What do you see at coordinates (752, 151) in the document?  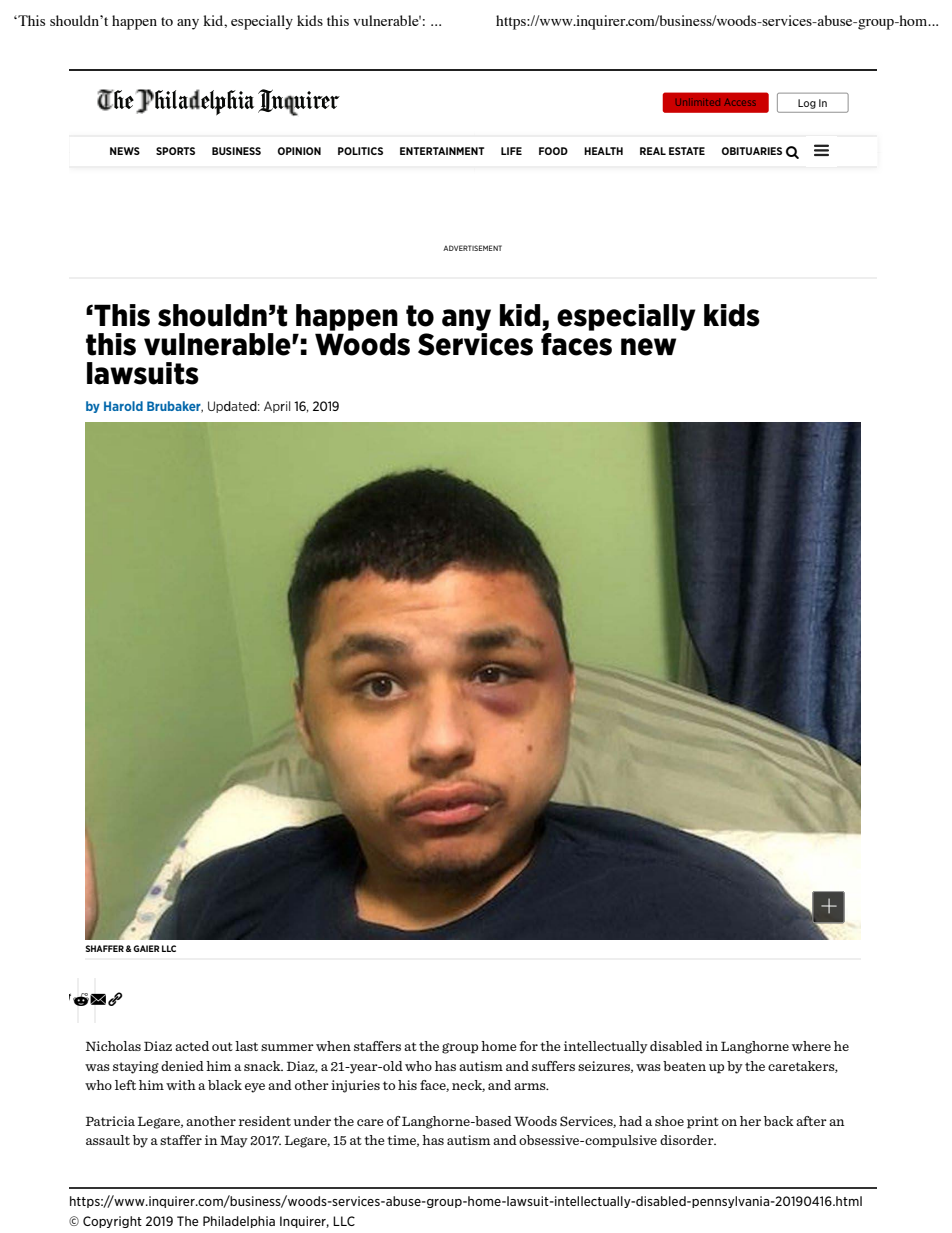 I see `OBITUARIES` at bounding box center [752, 151].
